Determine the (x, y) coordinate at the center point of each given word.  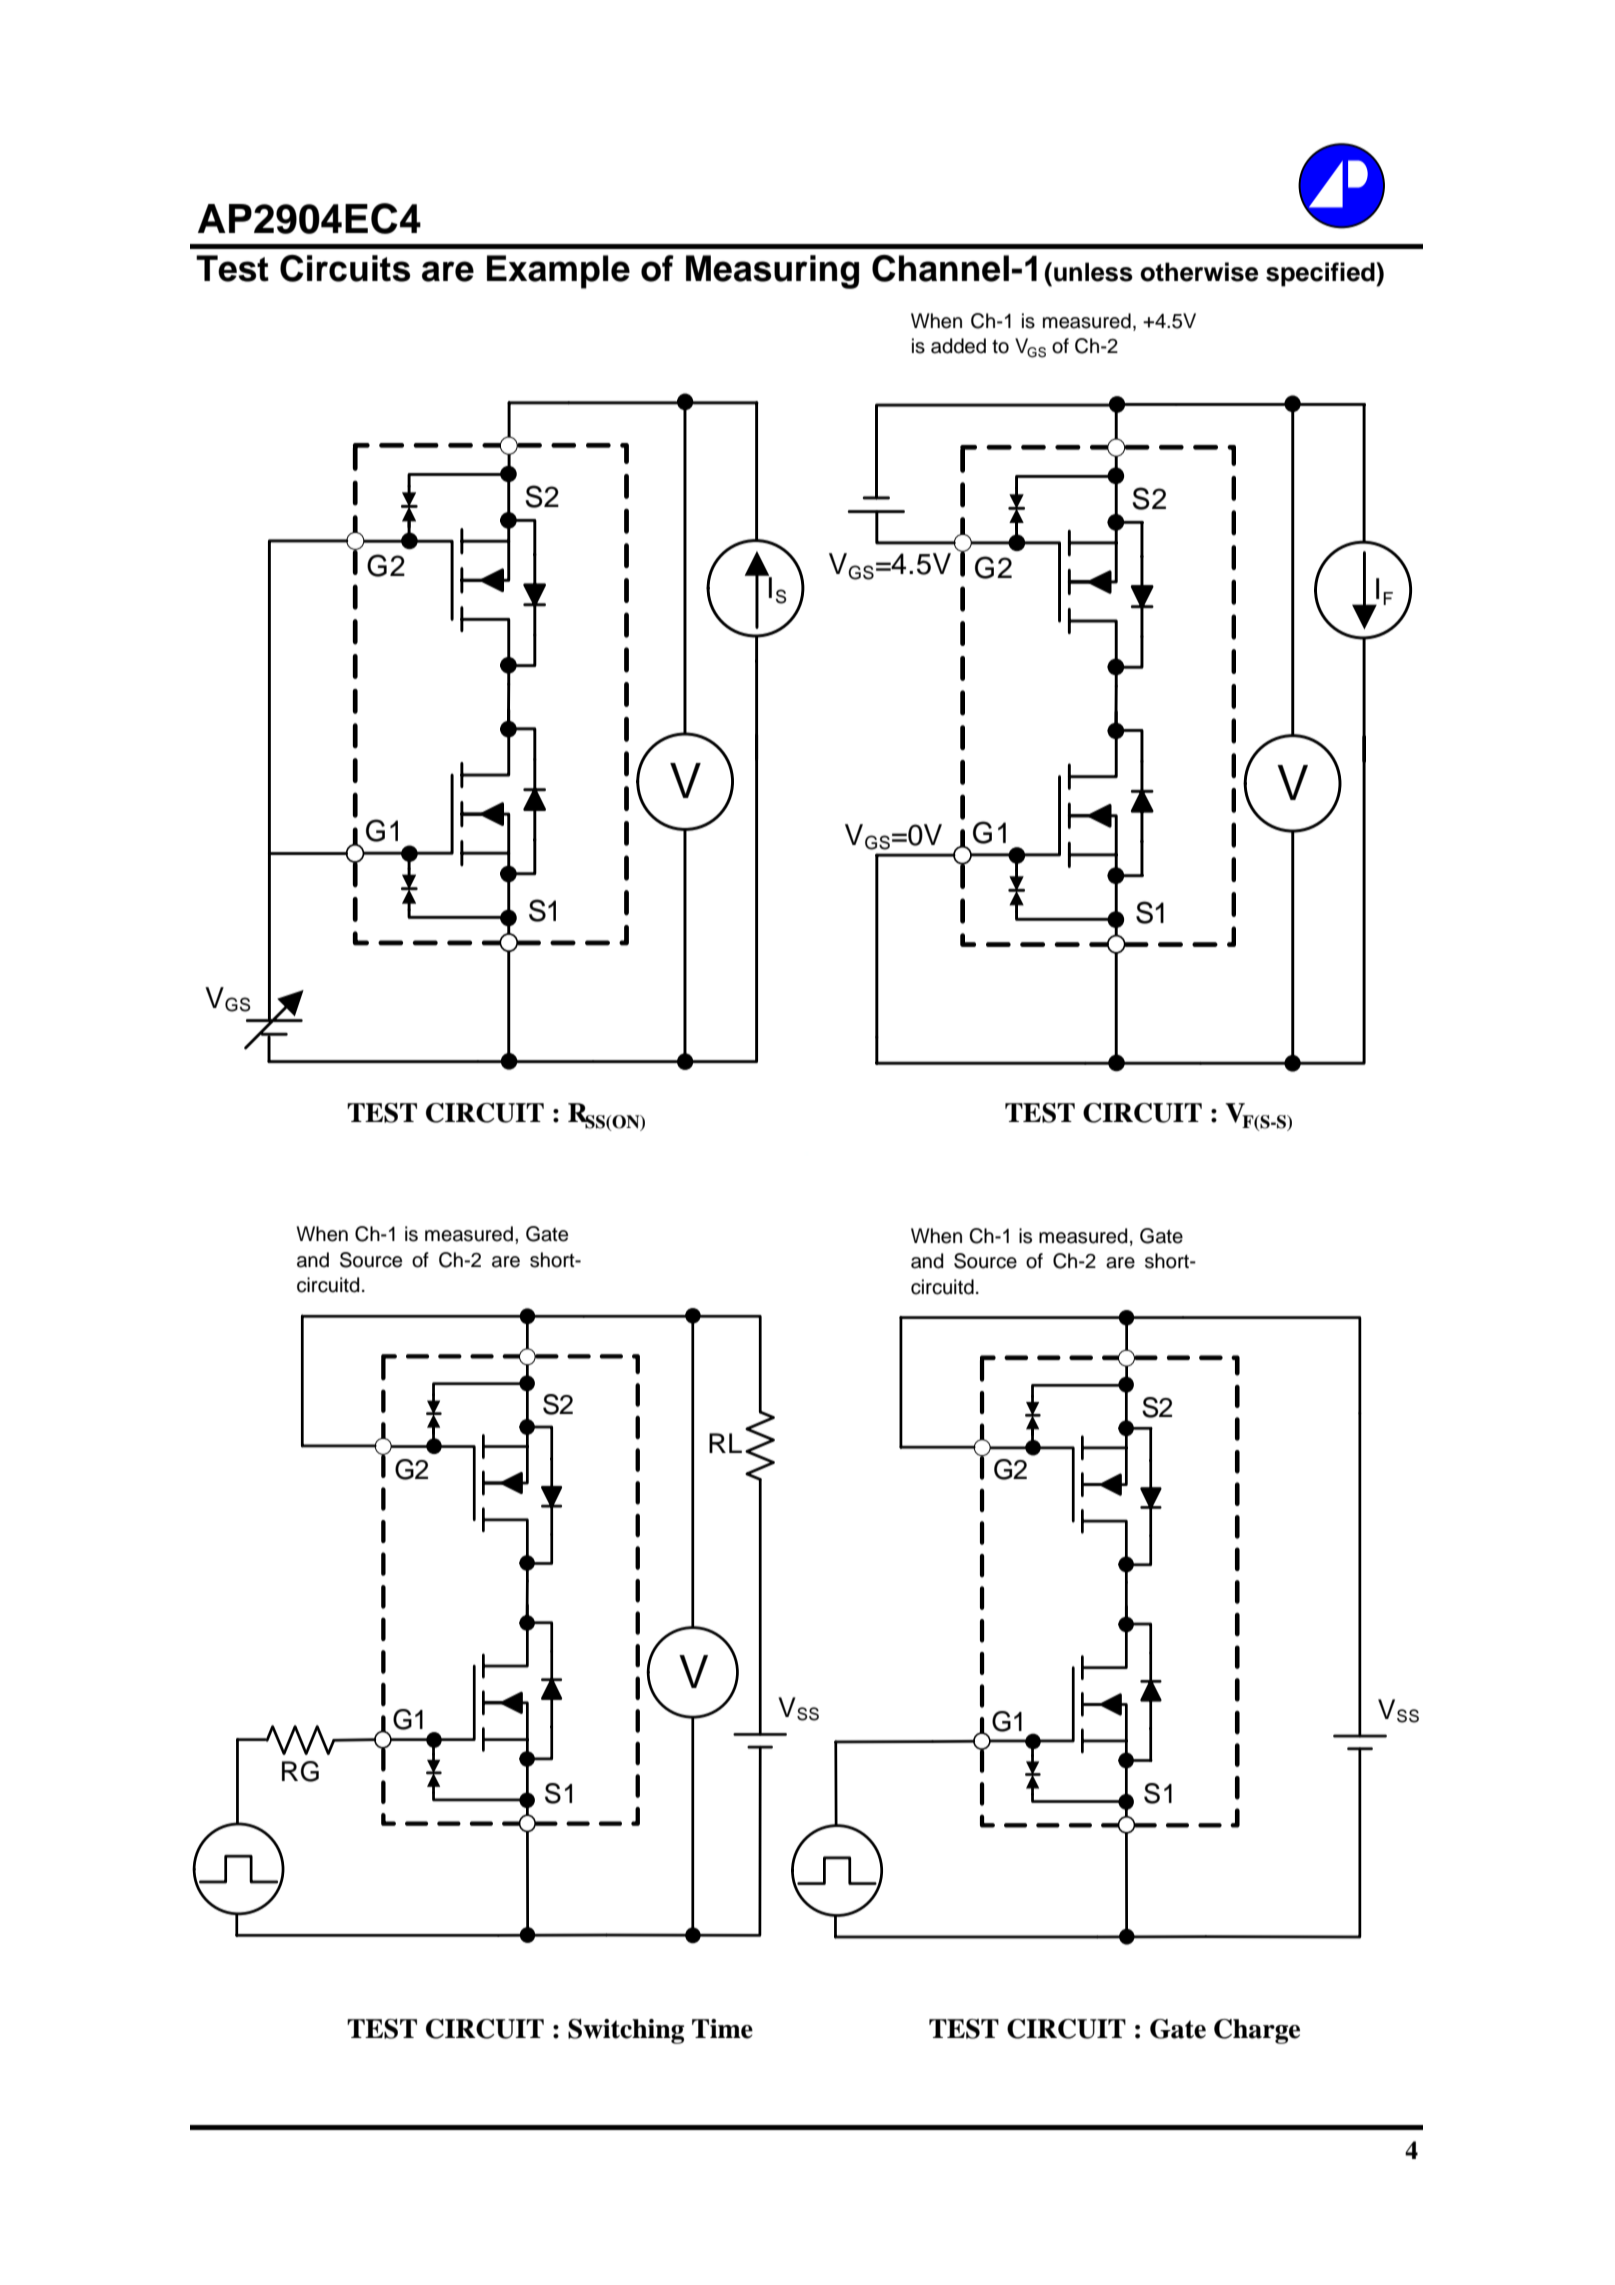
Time (722, 2029)
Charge (1257, 2031)
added (958, 346)
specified (1321, 274)
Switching (626, 2031)
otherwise (1199, 272)
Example (558, 272)
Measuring (772, 272)
